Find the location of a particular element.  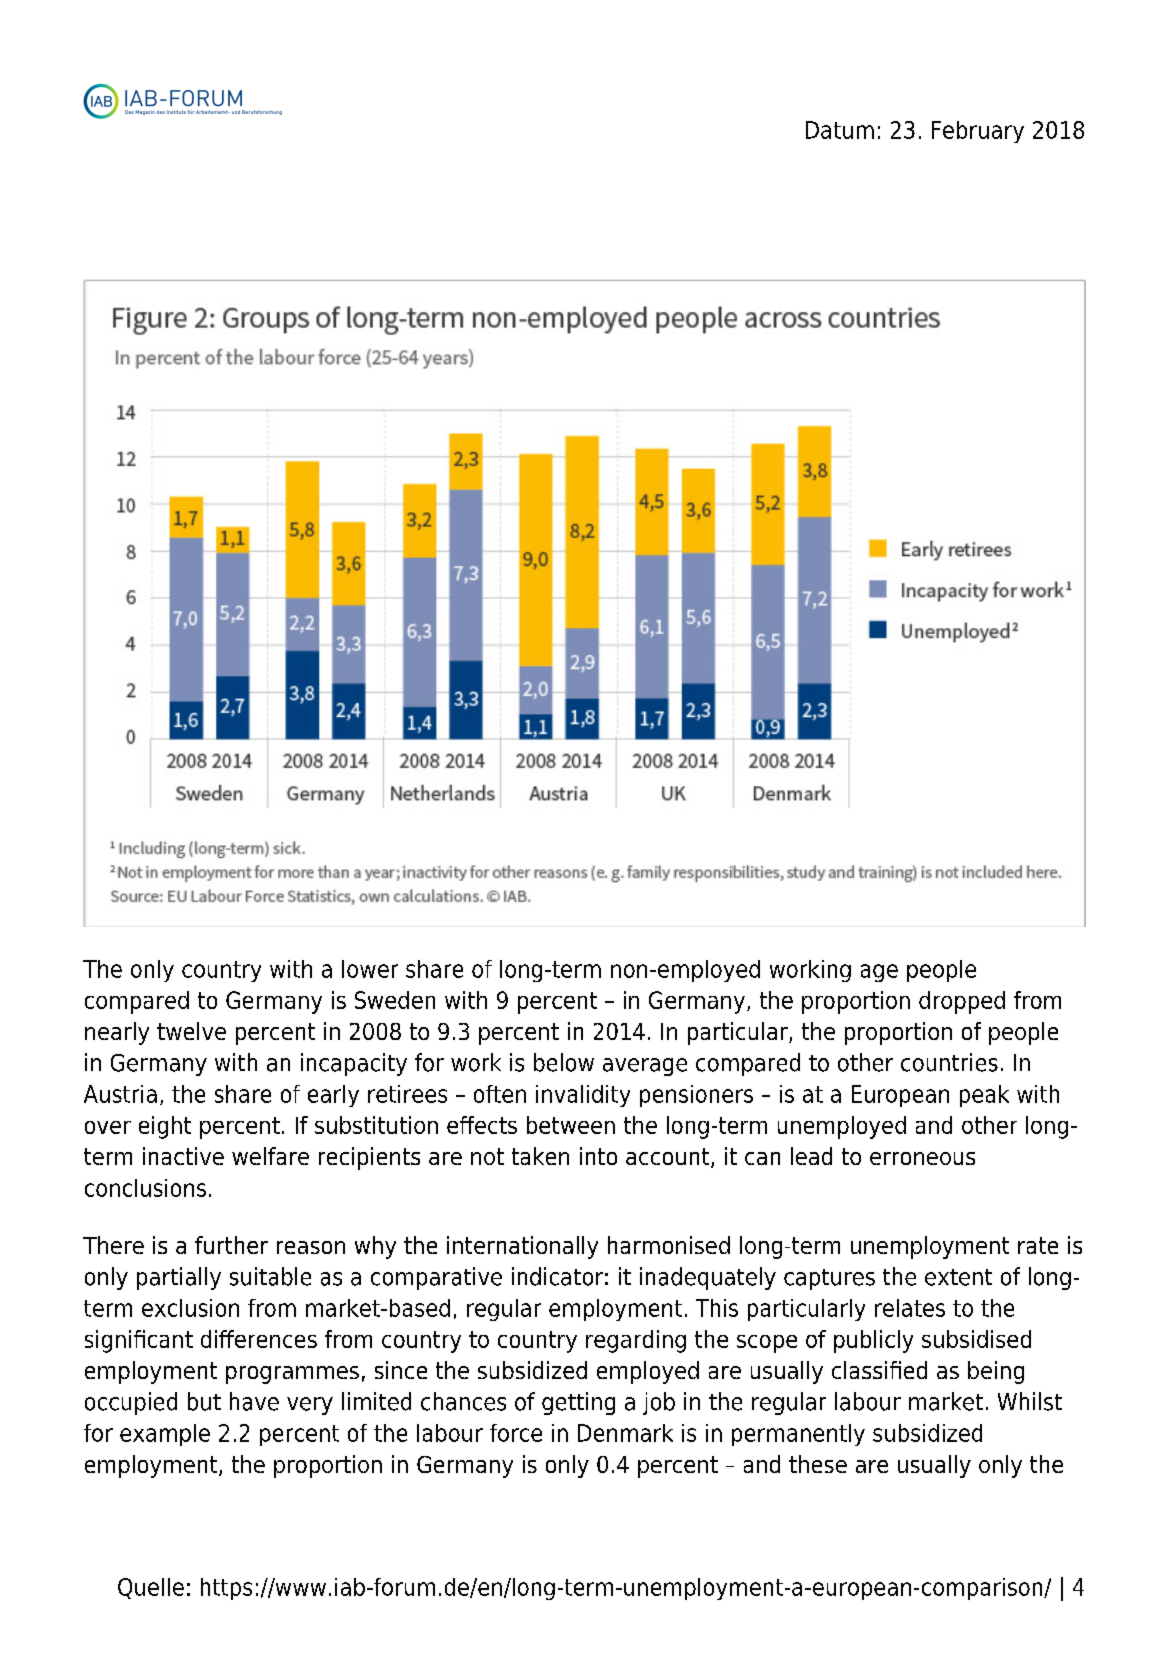

eight is located at coordinates (165, 1127).
